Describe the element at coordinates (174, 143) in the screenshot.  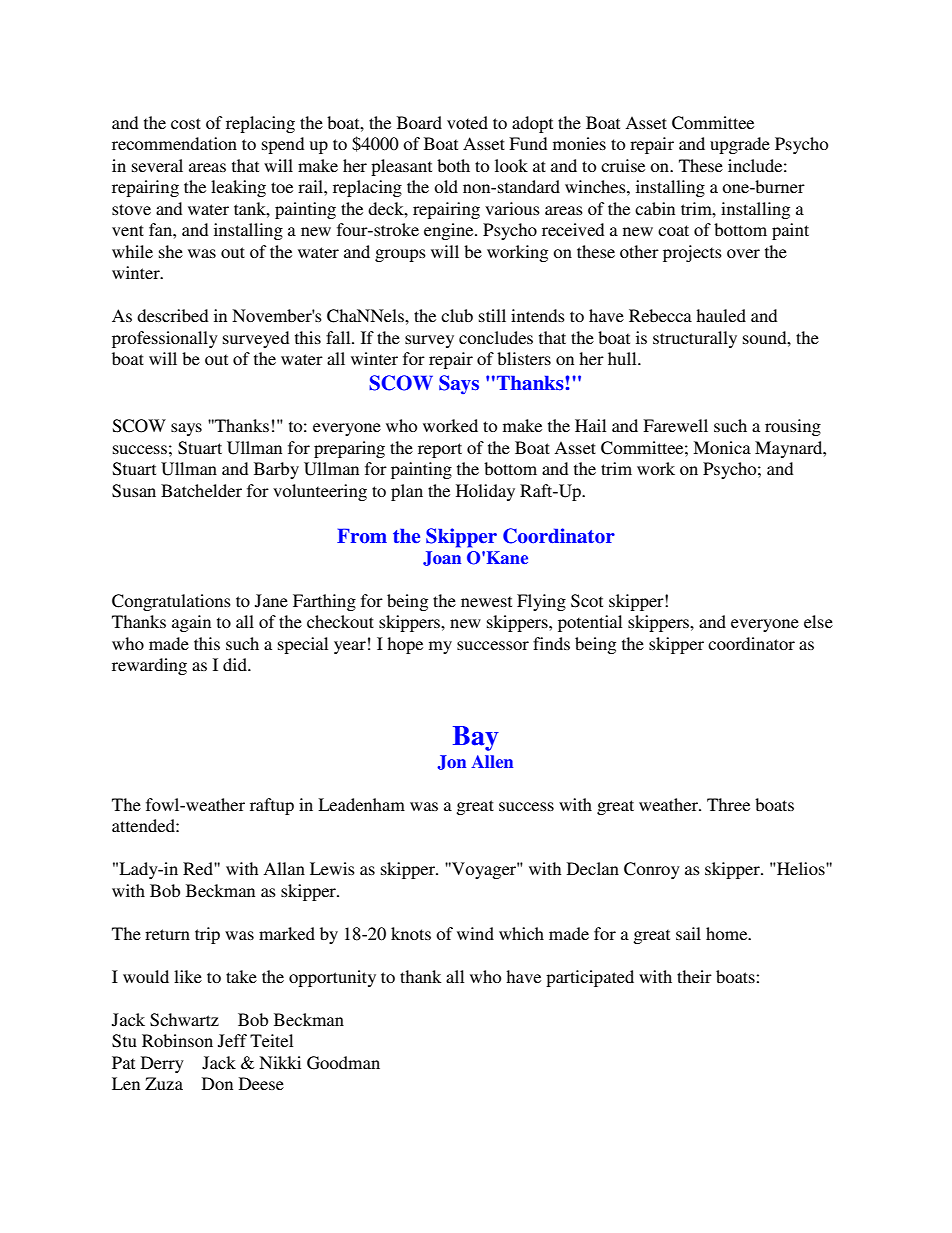
I see `recommendation` at that location.
